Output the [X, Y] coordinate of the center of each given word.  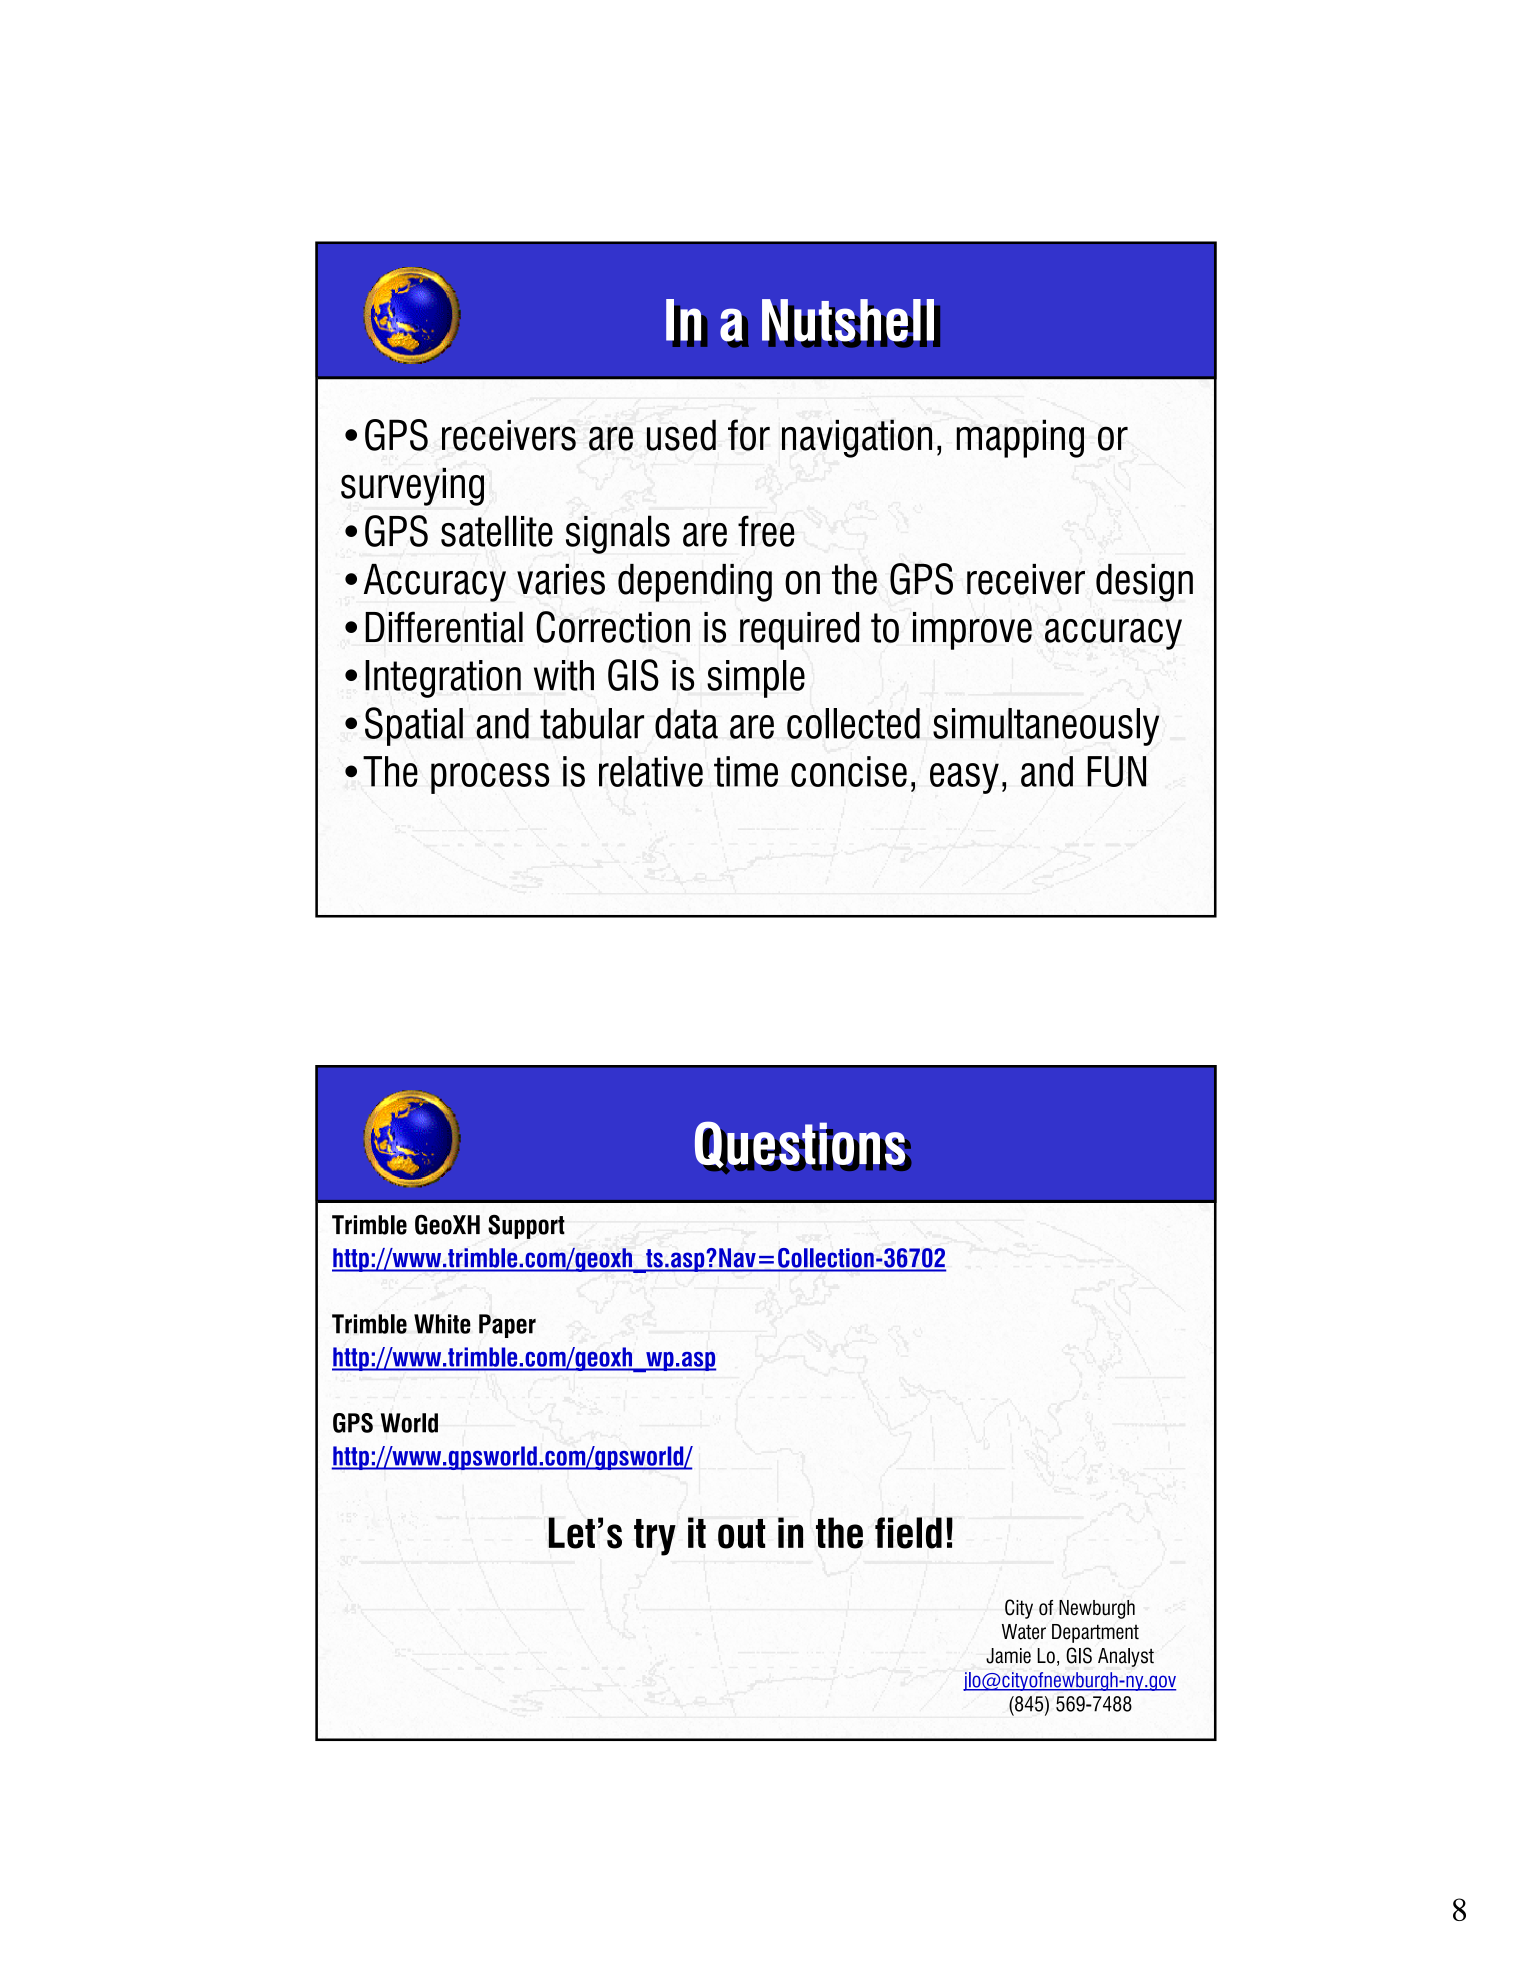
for [749, 435]
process [490, 778]
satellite [497, 531]
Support [526, 1227]
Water [1024, 1632]
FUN [1116, 771]
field [908, 1533]
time [746, 771]
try [655, 1537]
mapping [1020, 438]
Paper [507, 1326]
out [741, 1534]
